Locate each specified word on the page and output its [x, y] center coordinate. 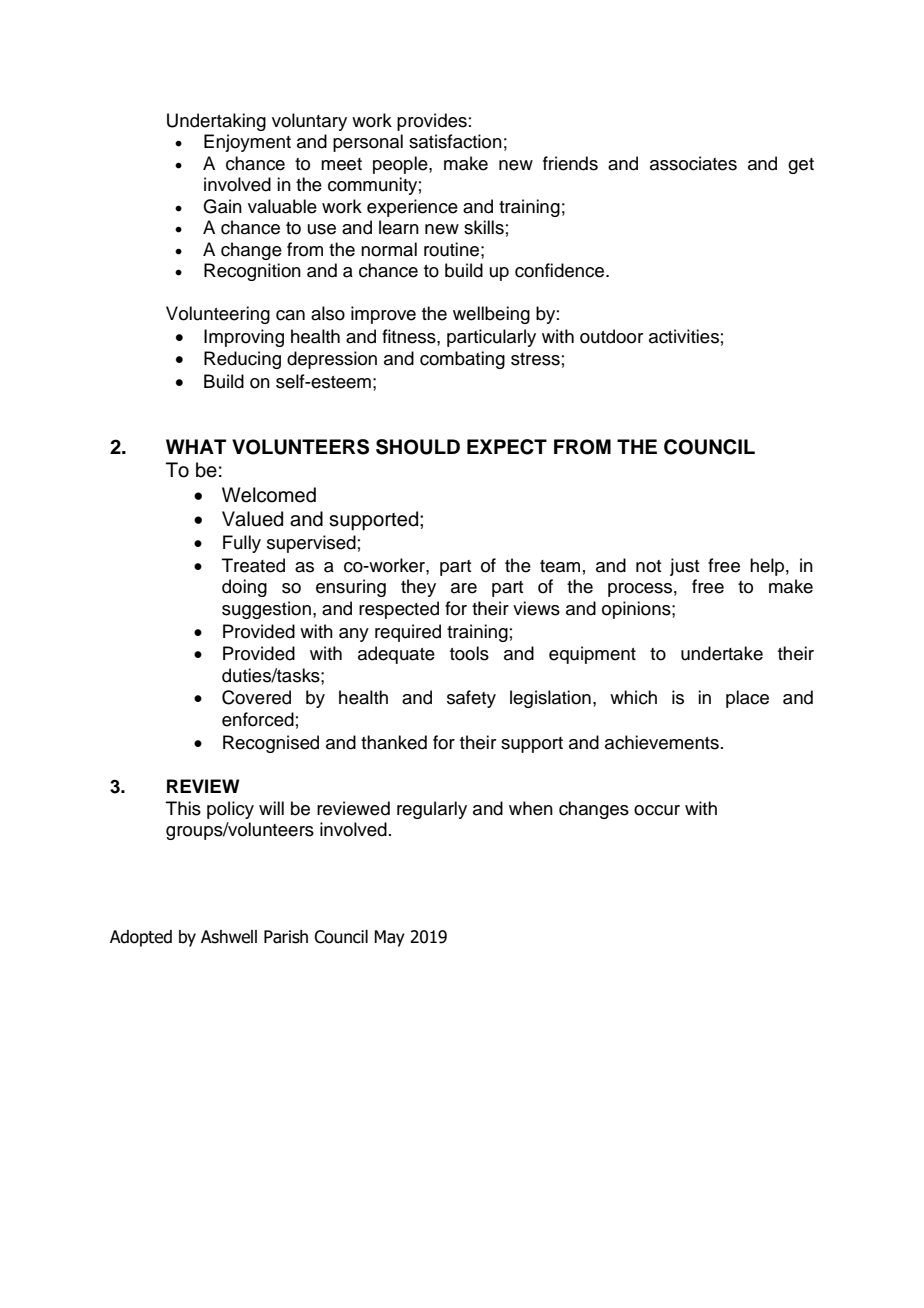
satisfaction [455, 141]
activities [684, 336]
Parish [286, 937]
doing [244, 588]
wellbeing [491, 315]
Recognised [271, 744]
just [684, 567]
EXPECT [507, 447]
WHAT [196, 446]
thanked [394, 742]
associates [693, 163]
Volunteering [218, 315]
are [464, 588]
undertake [722, 653]
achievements [662, 742]
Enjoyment [247, 143]
